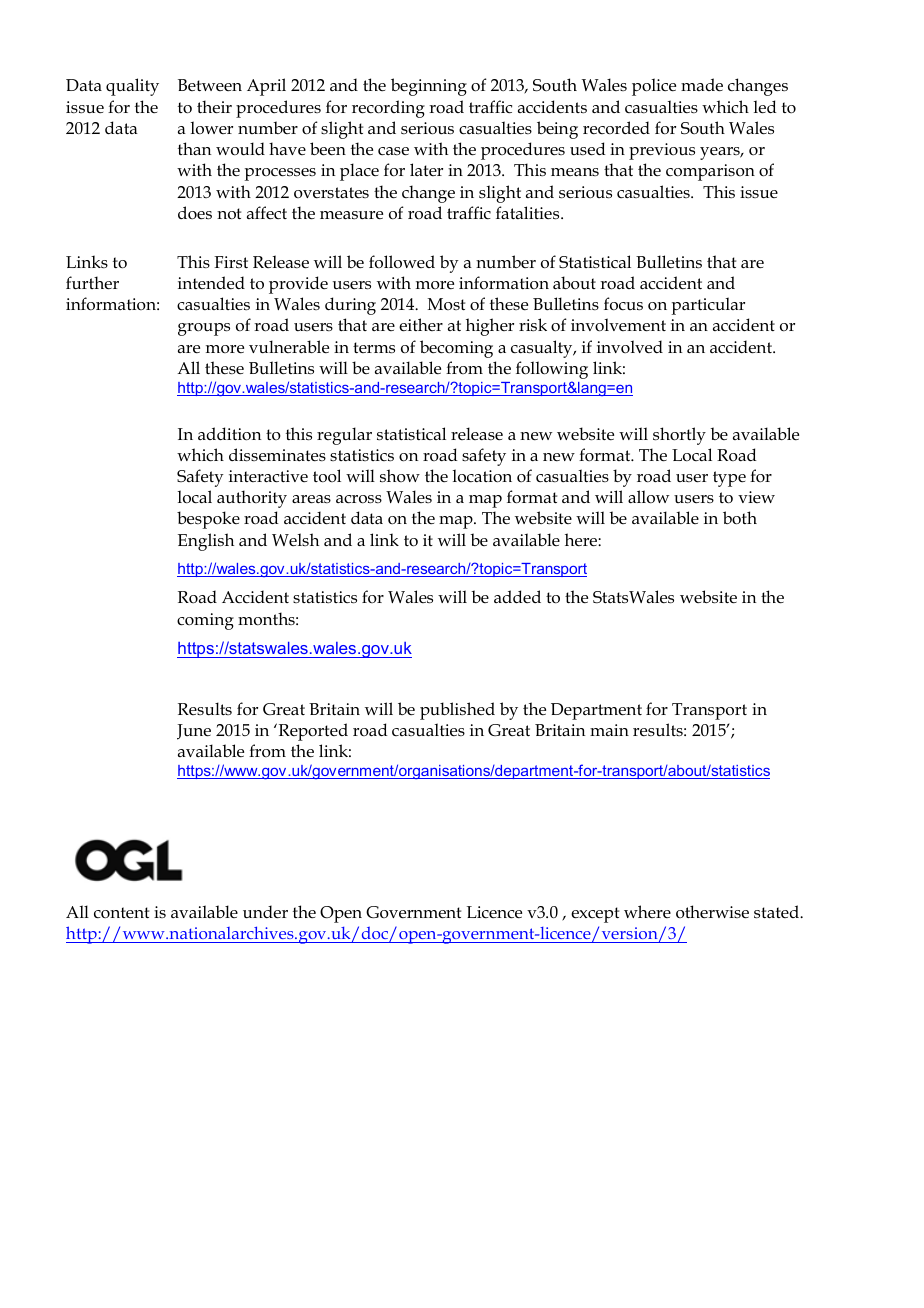  What do you see at coordinates (457, 711) in the document?
I see `published` at bounding box center [457, 711].
